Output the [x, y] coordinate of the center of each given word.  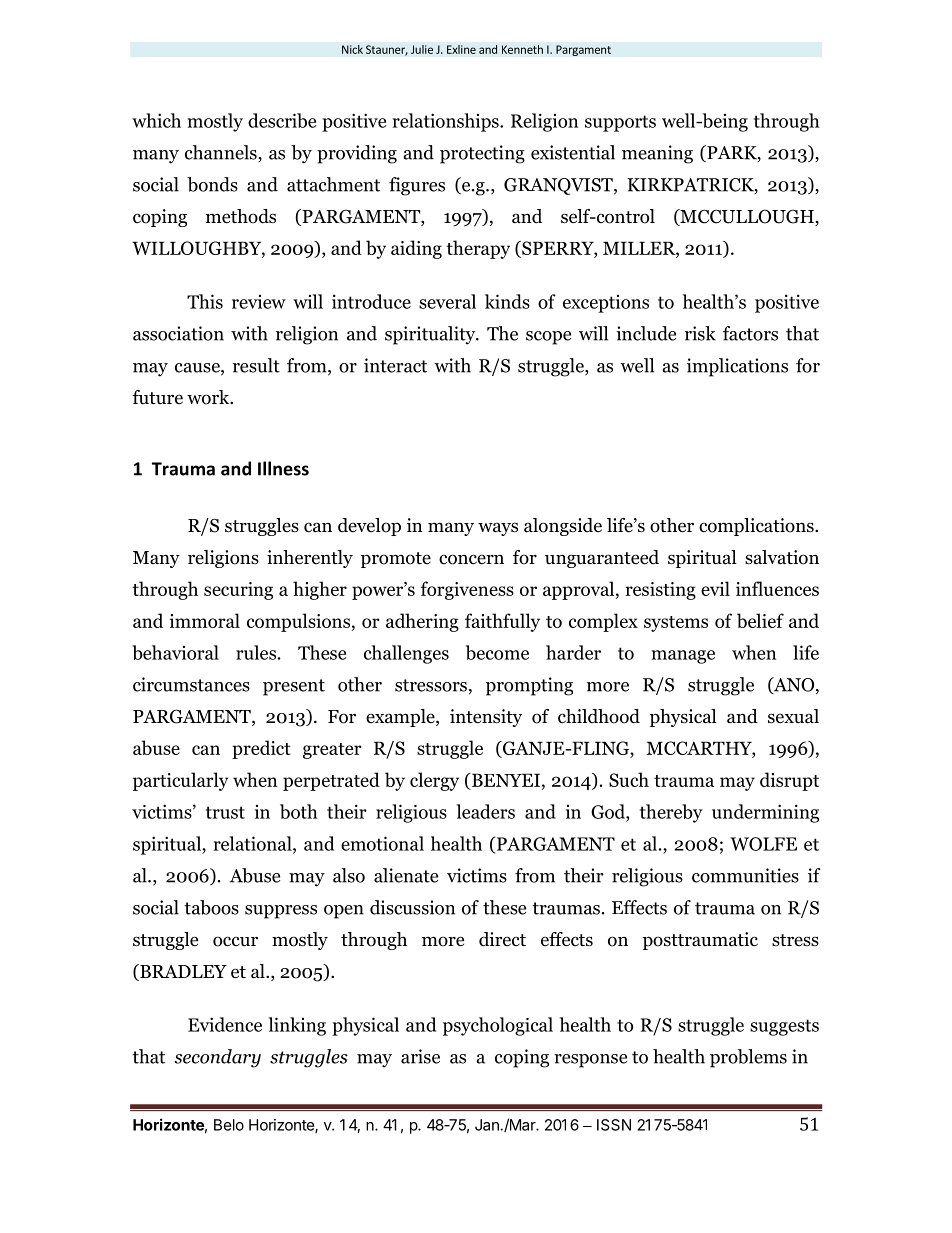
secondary [217, 1058]
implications [737, 367]
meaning [657, 154]
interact [395, 365]
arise [420, 1056]
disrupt [789, 781]
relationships [447, 122]
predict [261, 749]
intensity [486, 718]
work [209, 397]
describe [282, 120]
